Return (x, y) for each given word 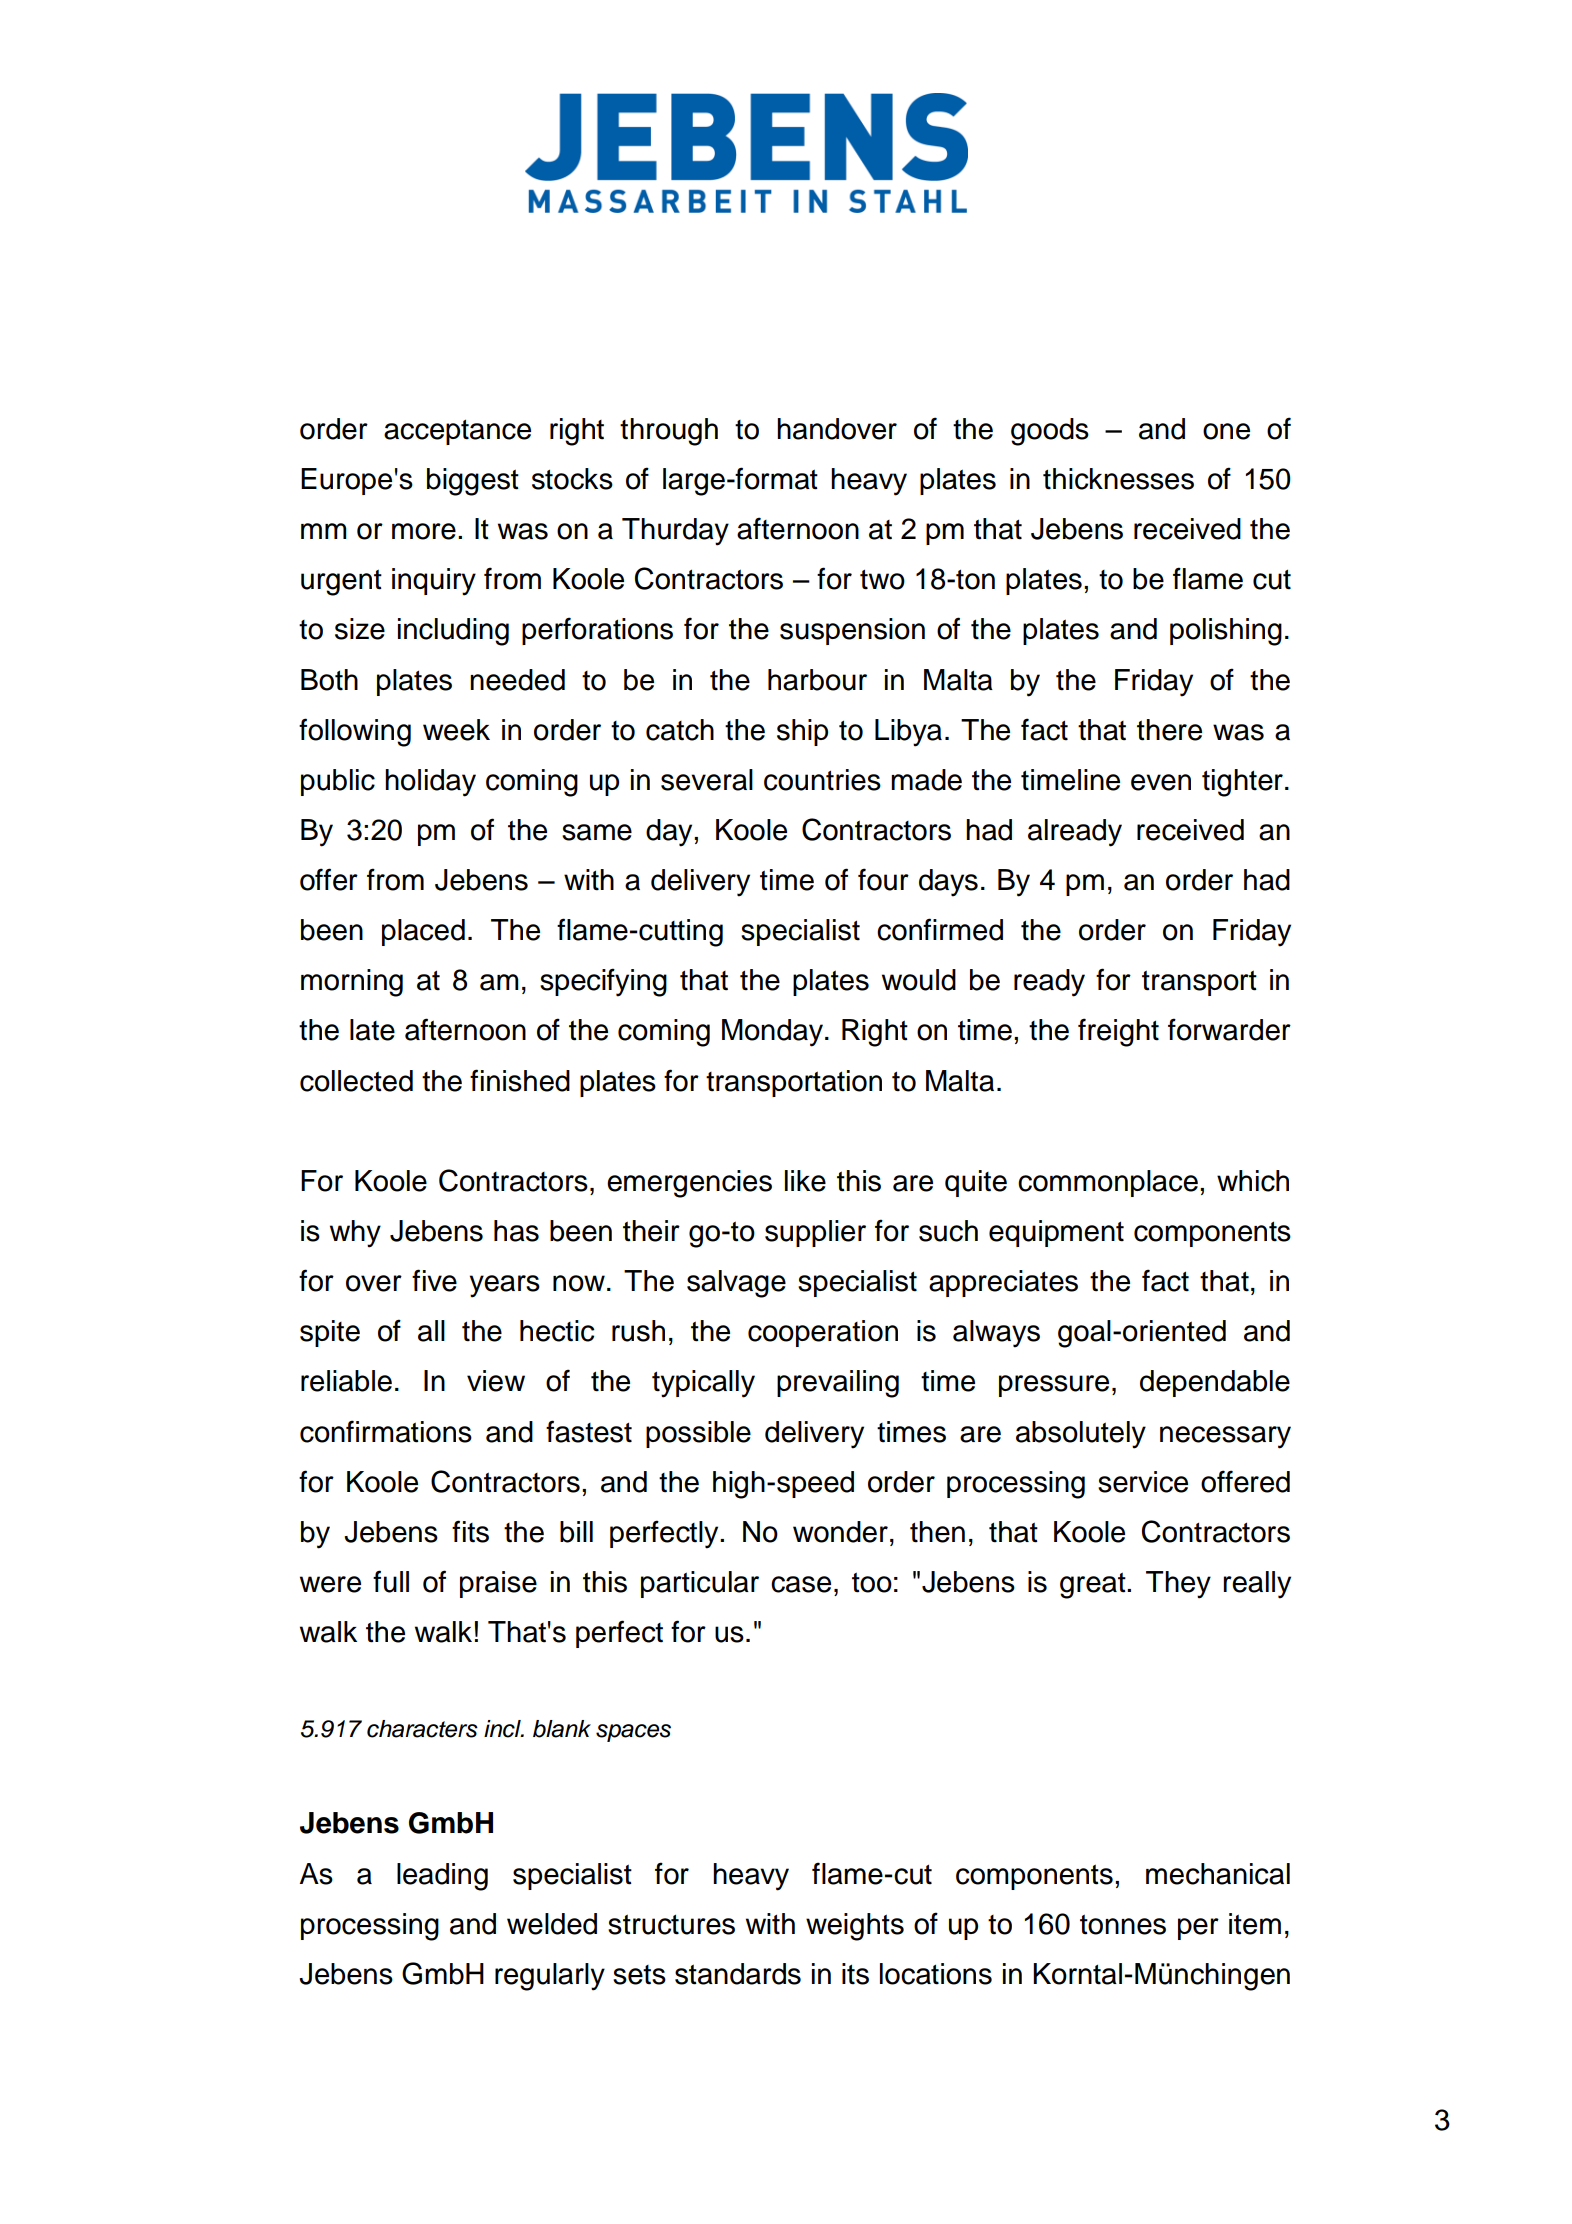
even (1161, 782)
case (801, 1584)
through (669, 432)
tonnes (1123, 1924)
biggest (473, 482)
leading (442, 1877)
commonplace (1108, 1183)
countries (822, 780)
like (805, 1181)
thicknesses (1118, 479)
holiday (430, 783)
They (1178, 1585)
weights (855, 1927)
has (516, 1231)
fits (470, 1531)
